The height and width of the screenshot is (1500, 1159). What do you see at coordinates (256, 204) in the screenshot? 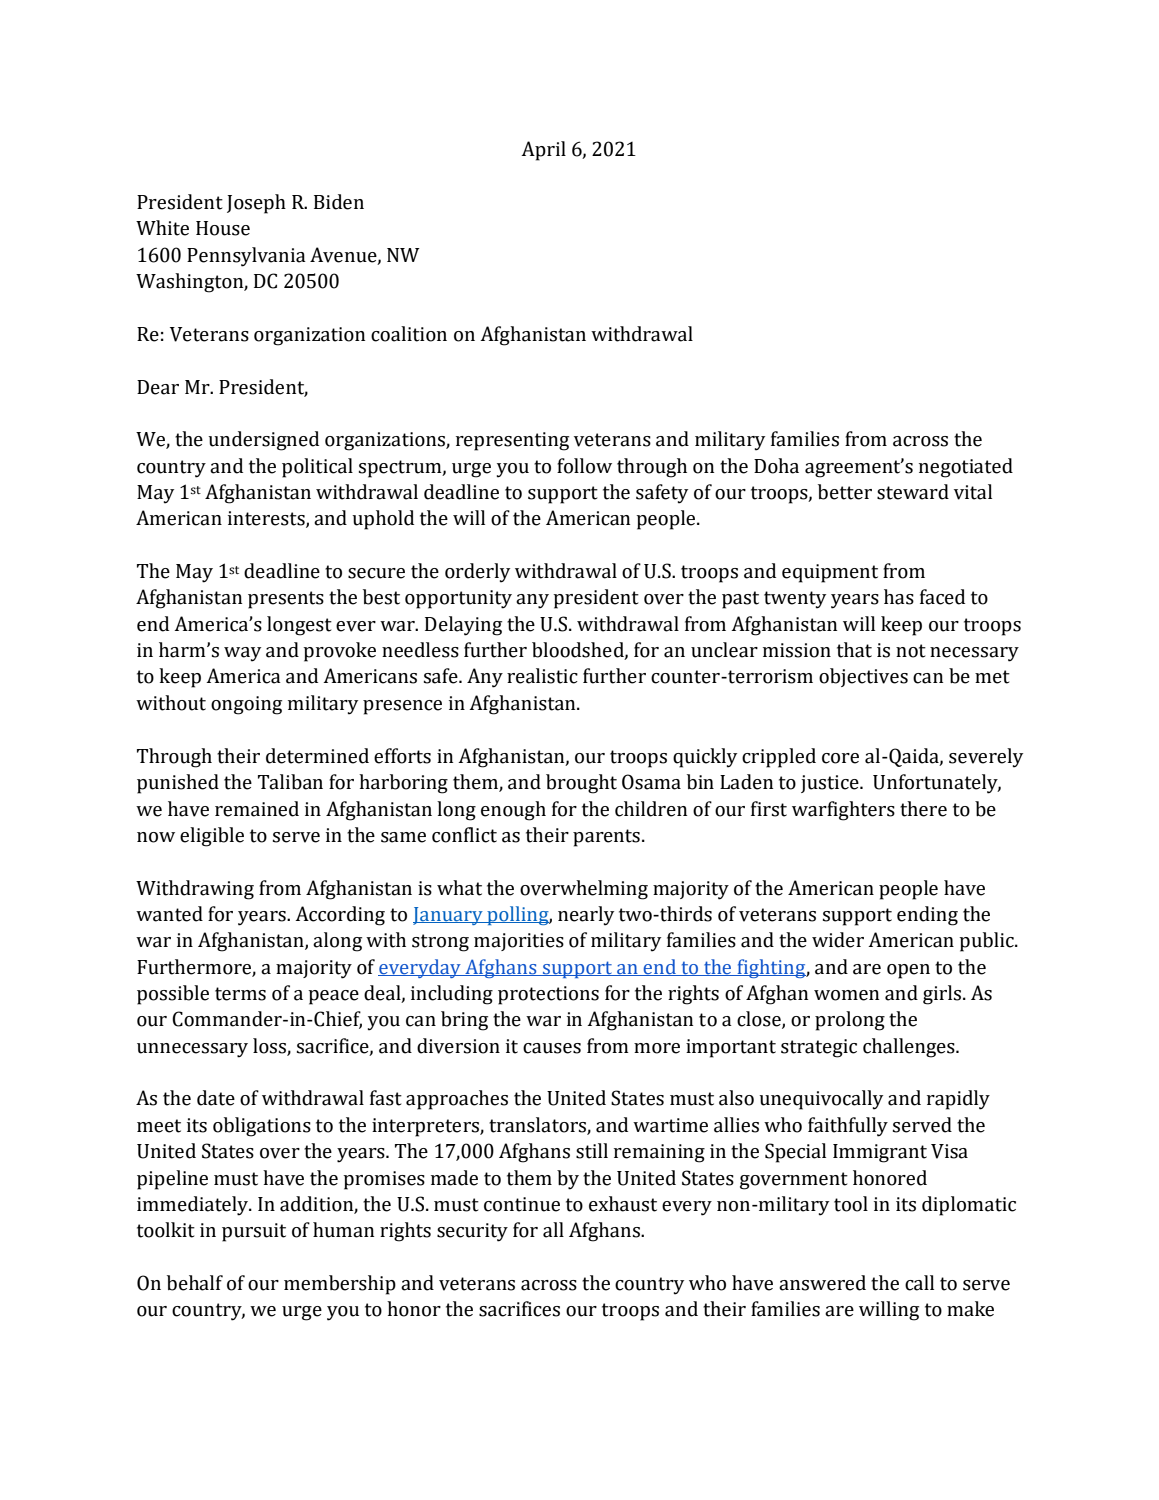
I see `Joseph` at bounding box center [256, 204].
